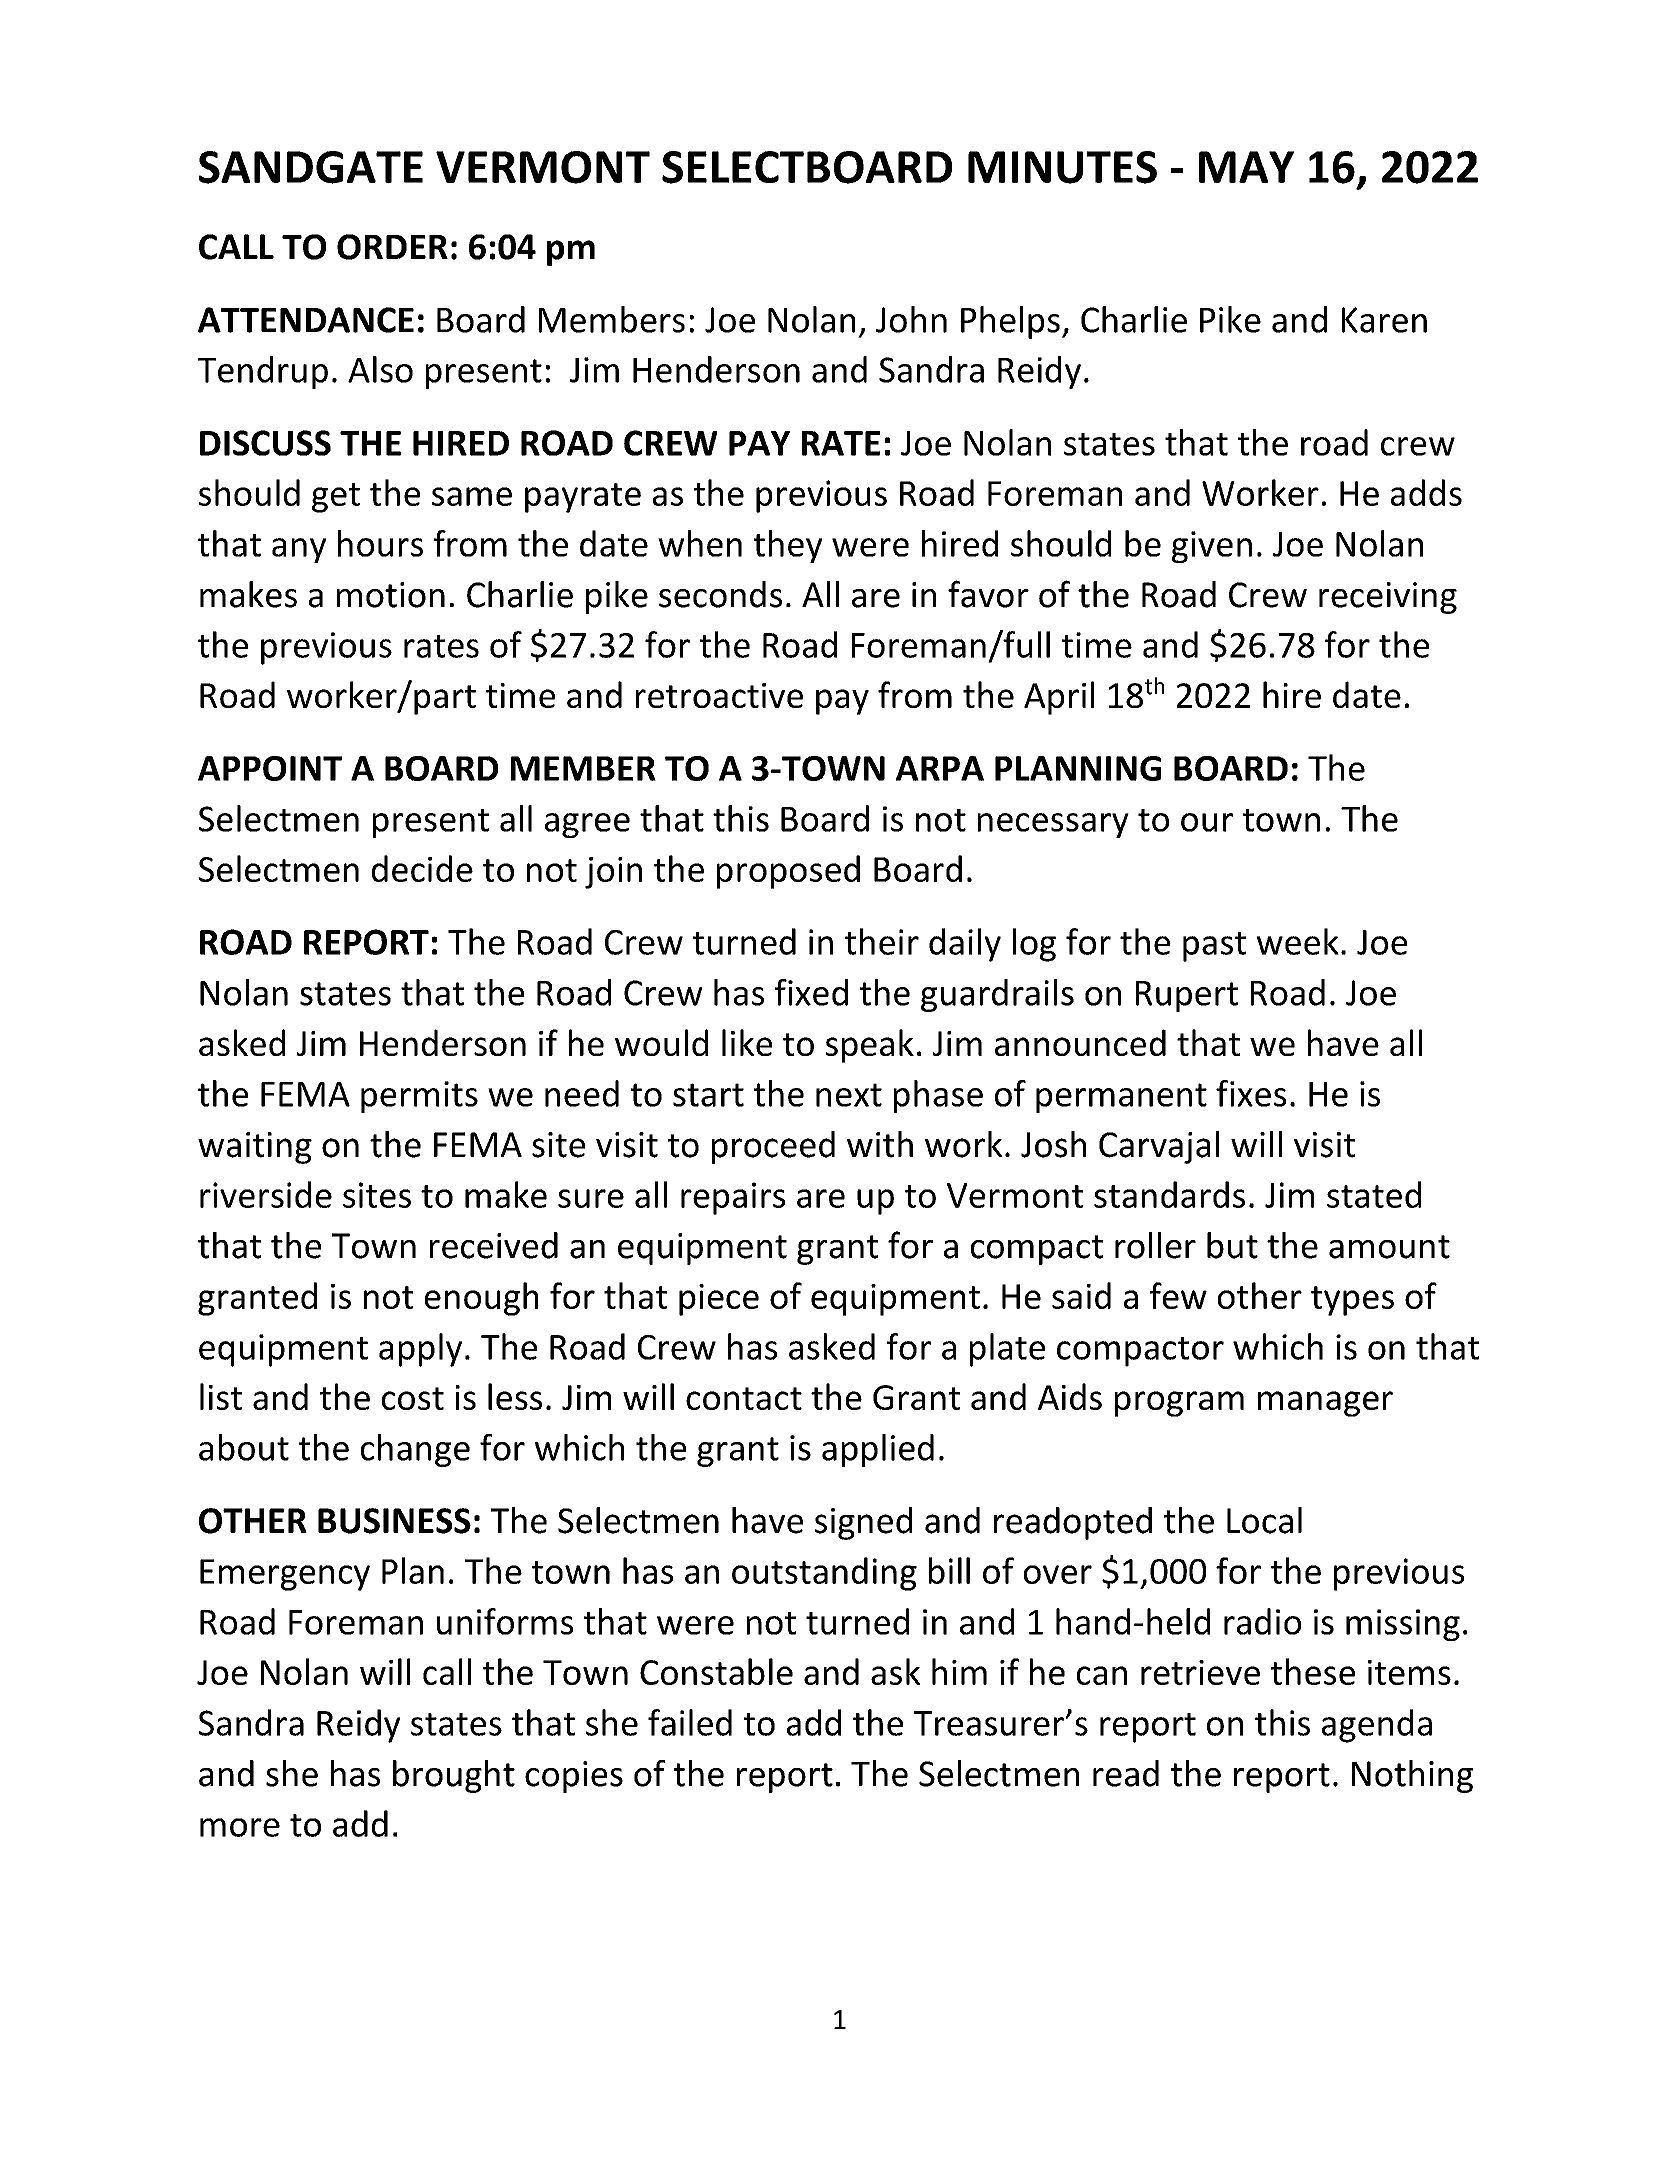 This page has width=1679, height=2173. Describe the element at coordinates (690, 1722) in the page. I see `failed` at that location.
